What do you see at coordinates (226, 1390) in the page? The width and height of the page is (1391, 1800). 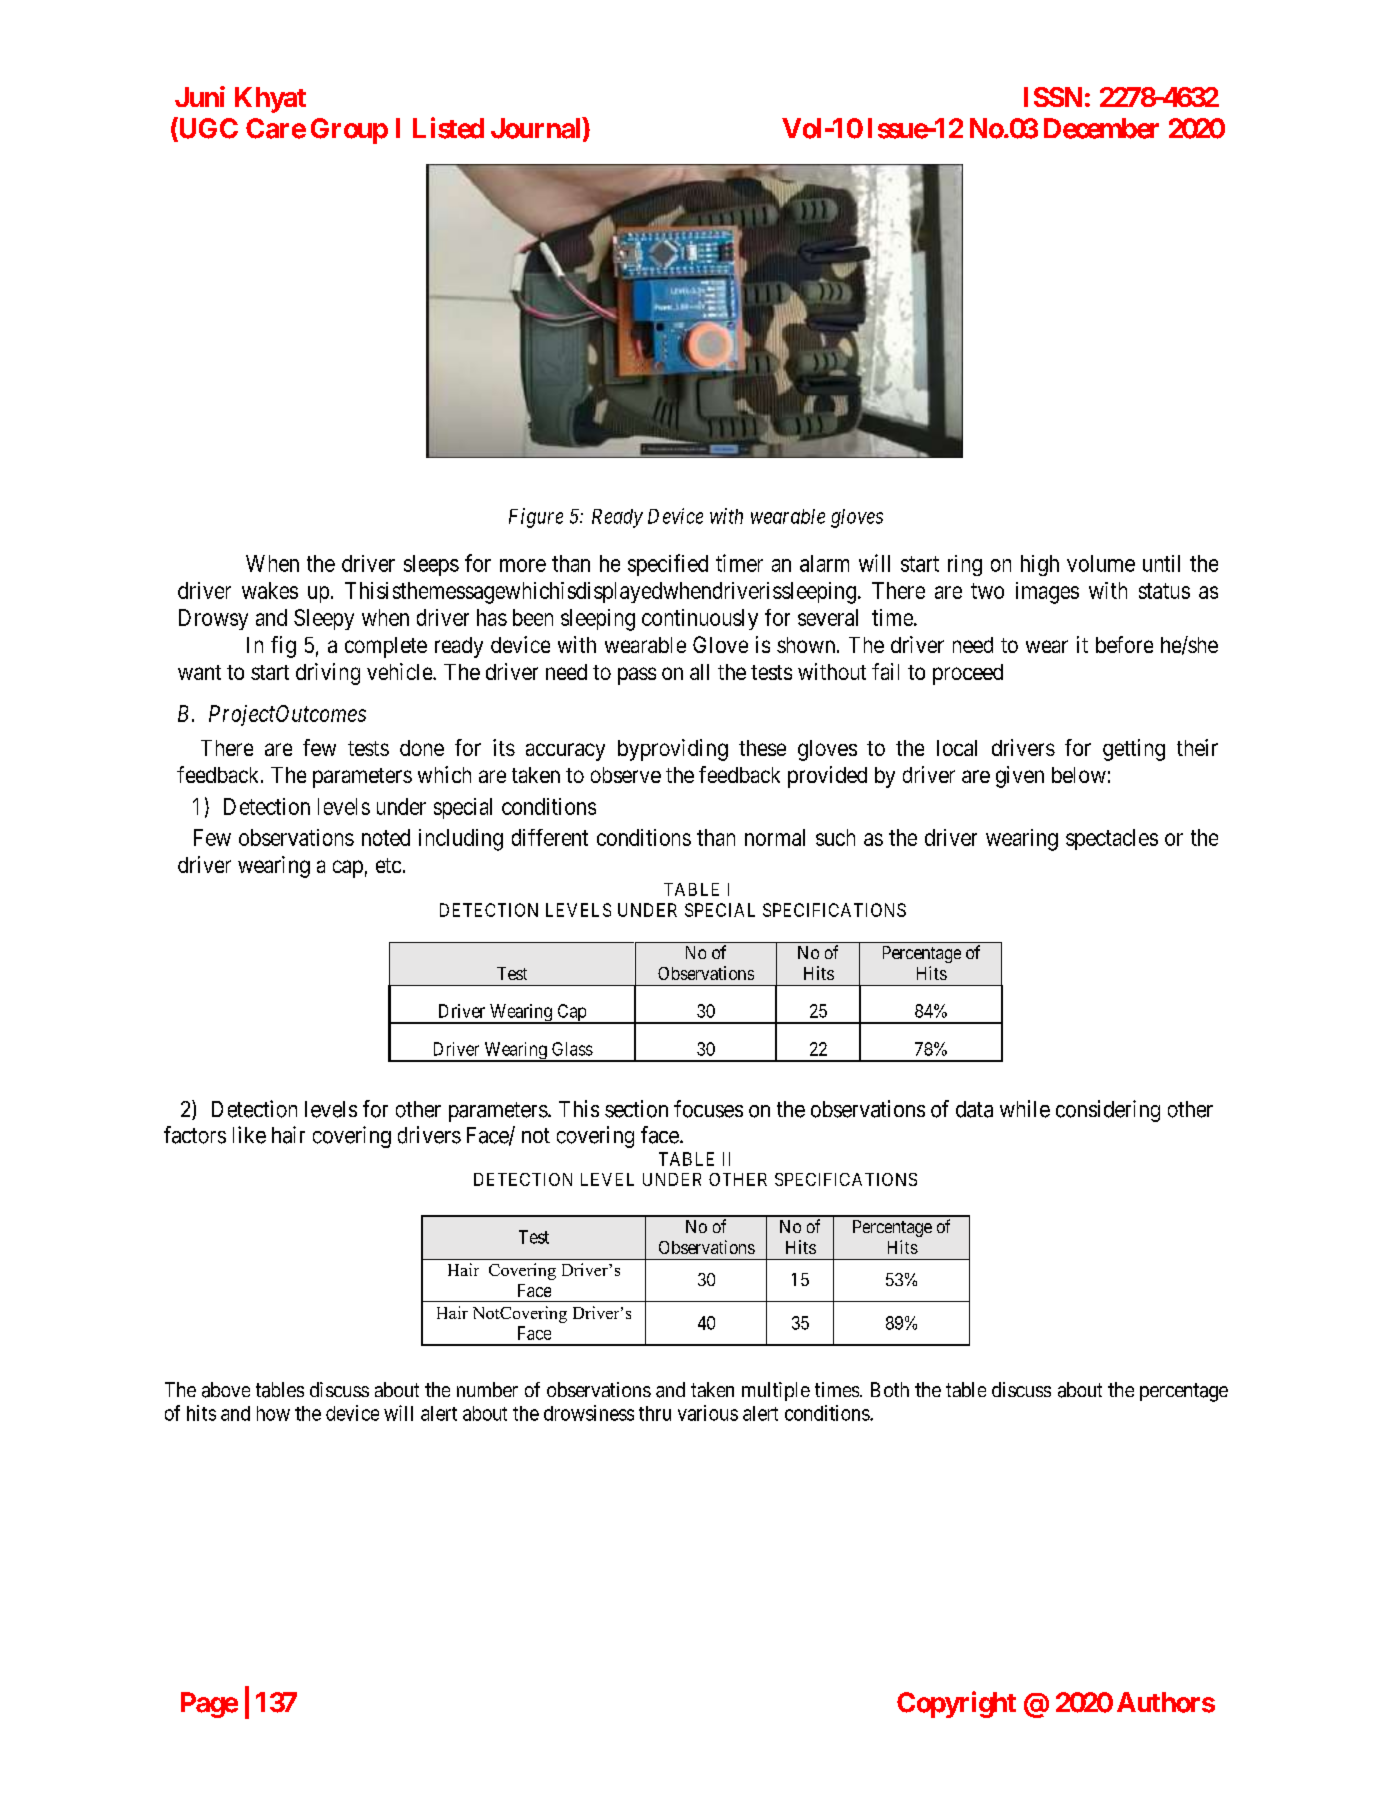 I see `above` at bounding box center [226, 1390].
